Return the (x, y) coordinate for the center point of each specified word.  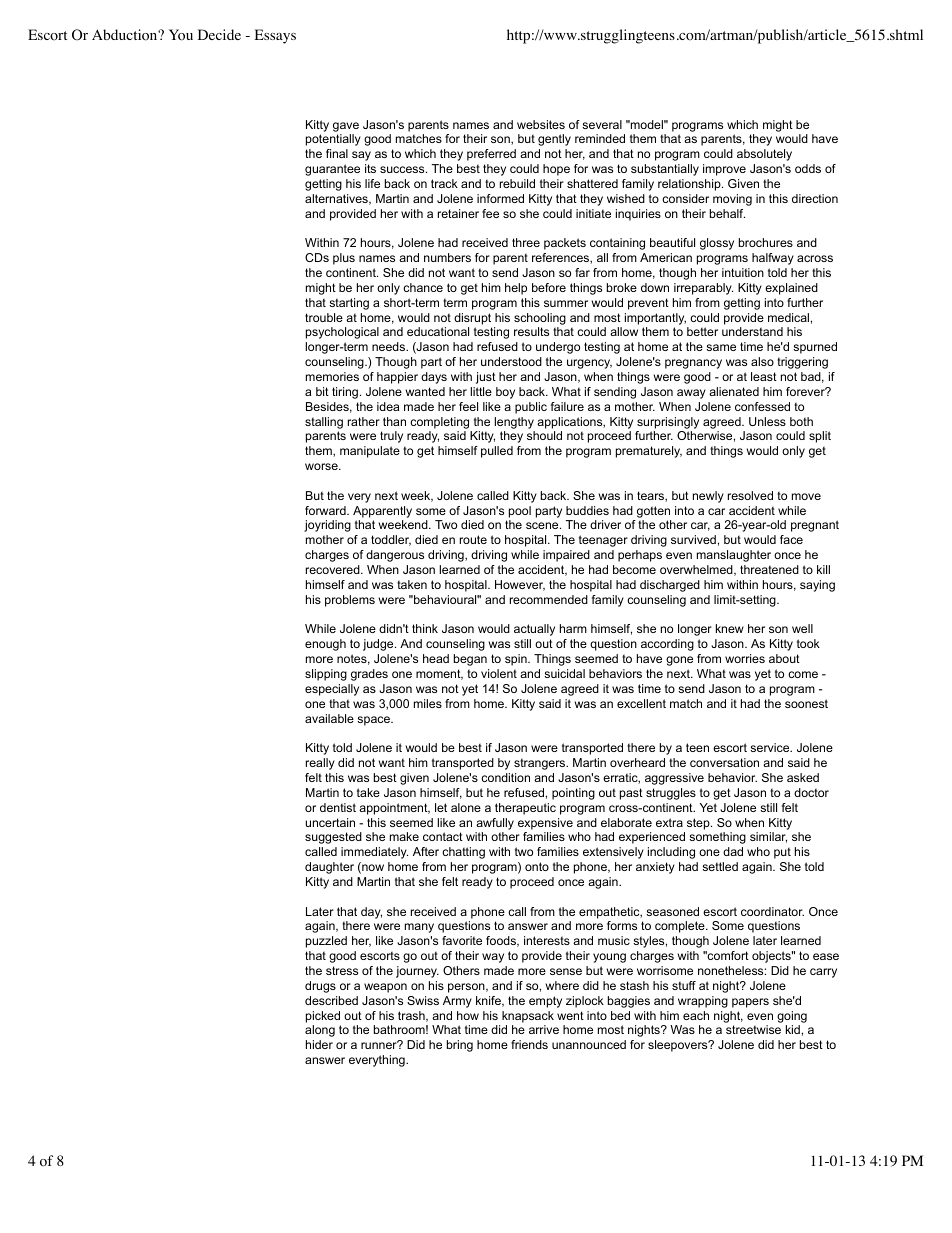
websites (541, 124)
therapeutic (525, 809)
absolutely (764, 155)
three (526, 242)
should (544, 435)
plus (344, 259)
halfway (773, 259)
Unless (767, 421)
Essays (275, 36)
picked (323, 1017)
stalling (324, 423)
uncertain (330, 822)
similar (768, 837)
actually (534, 630)
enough (325, 645)
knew (730, 628)
